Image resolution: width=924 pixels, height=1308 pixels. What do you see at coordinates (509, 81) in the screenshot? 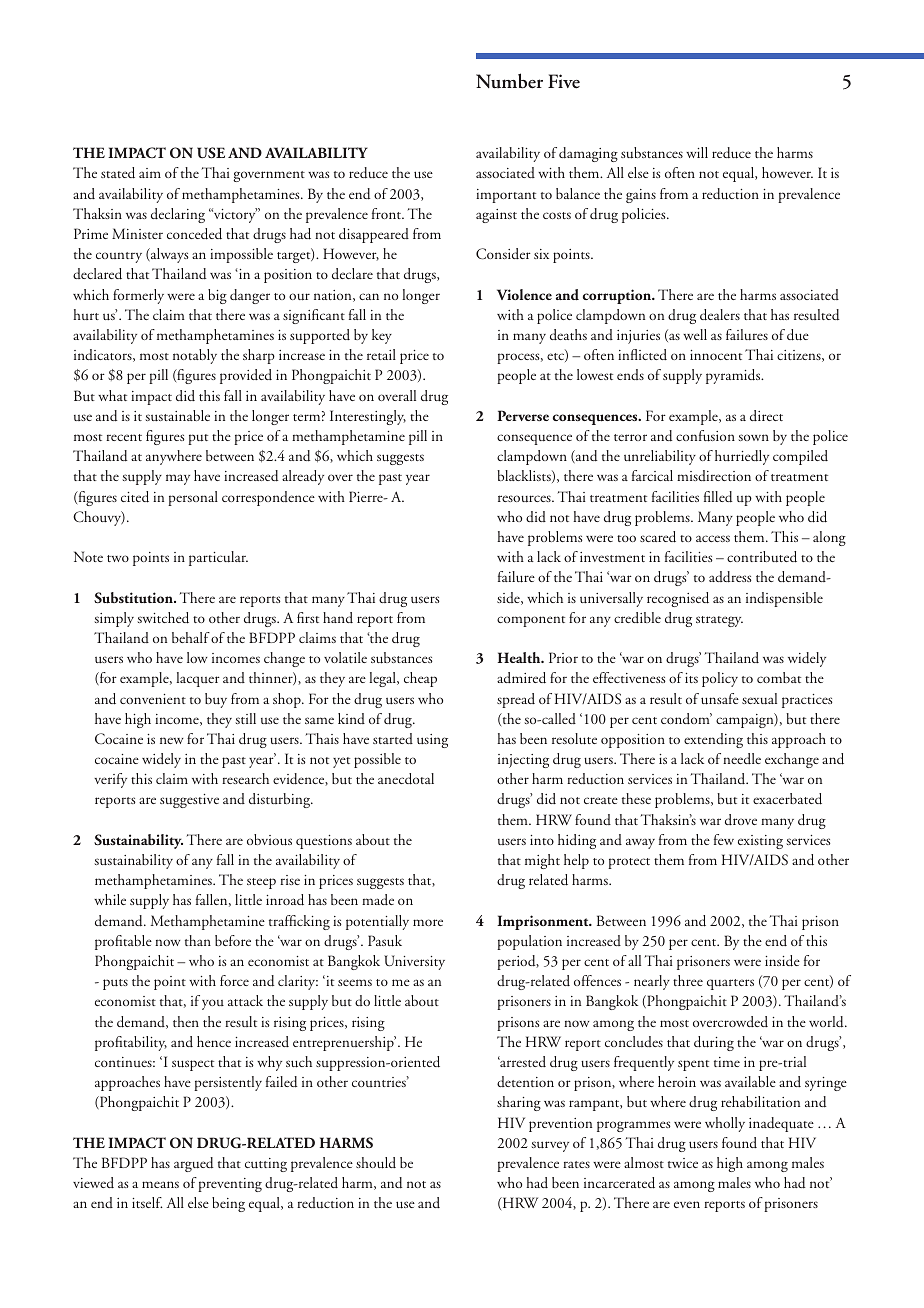
I see `Number` at bounding box center [509, 81].
